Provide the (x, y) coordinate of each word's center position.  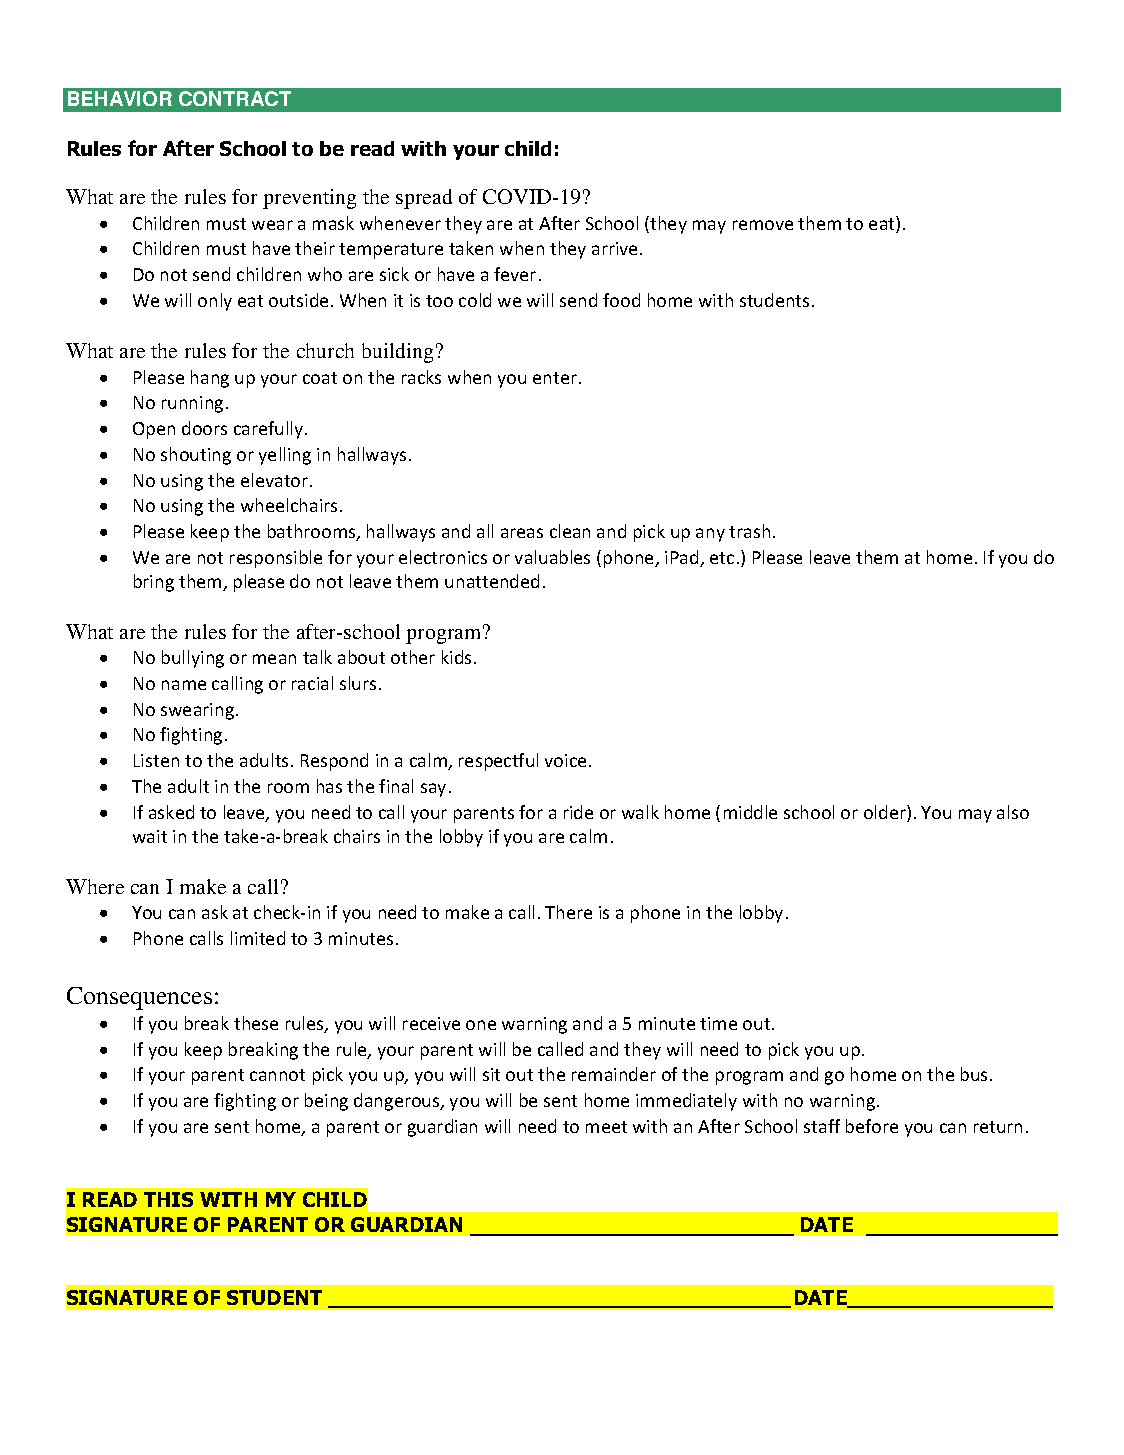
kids (456, 657)
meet (606, 1127)
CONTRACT (235, 98)
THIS (168, 1199)
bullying (193, 659)
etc (722, 558)
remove (763, 225)
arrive (614, 248)
